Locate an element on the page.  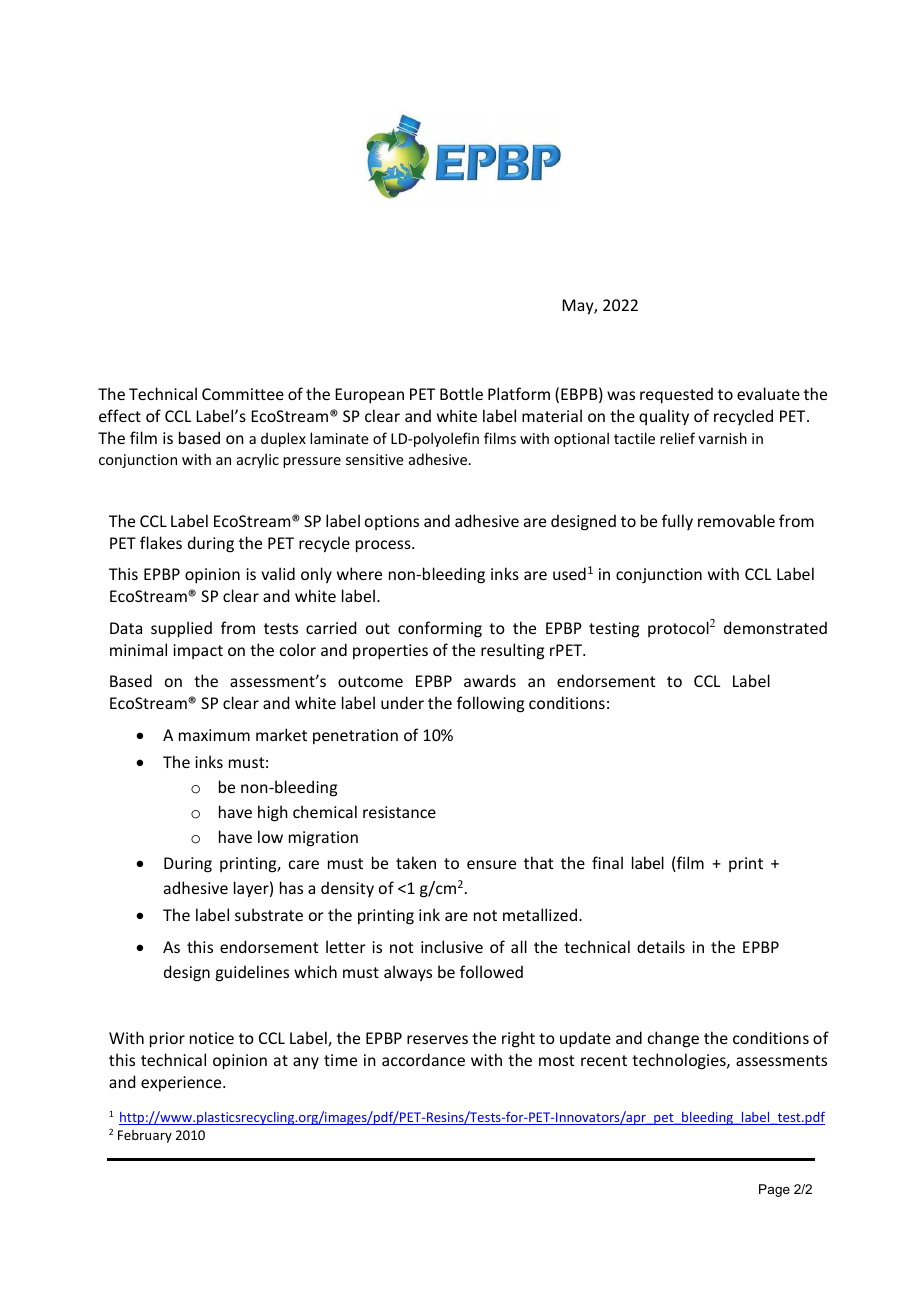
demonstrated is located at coordinates (775, 627).
